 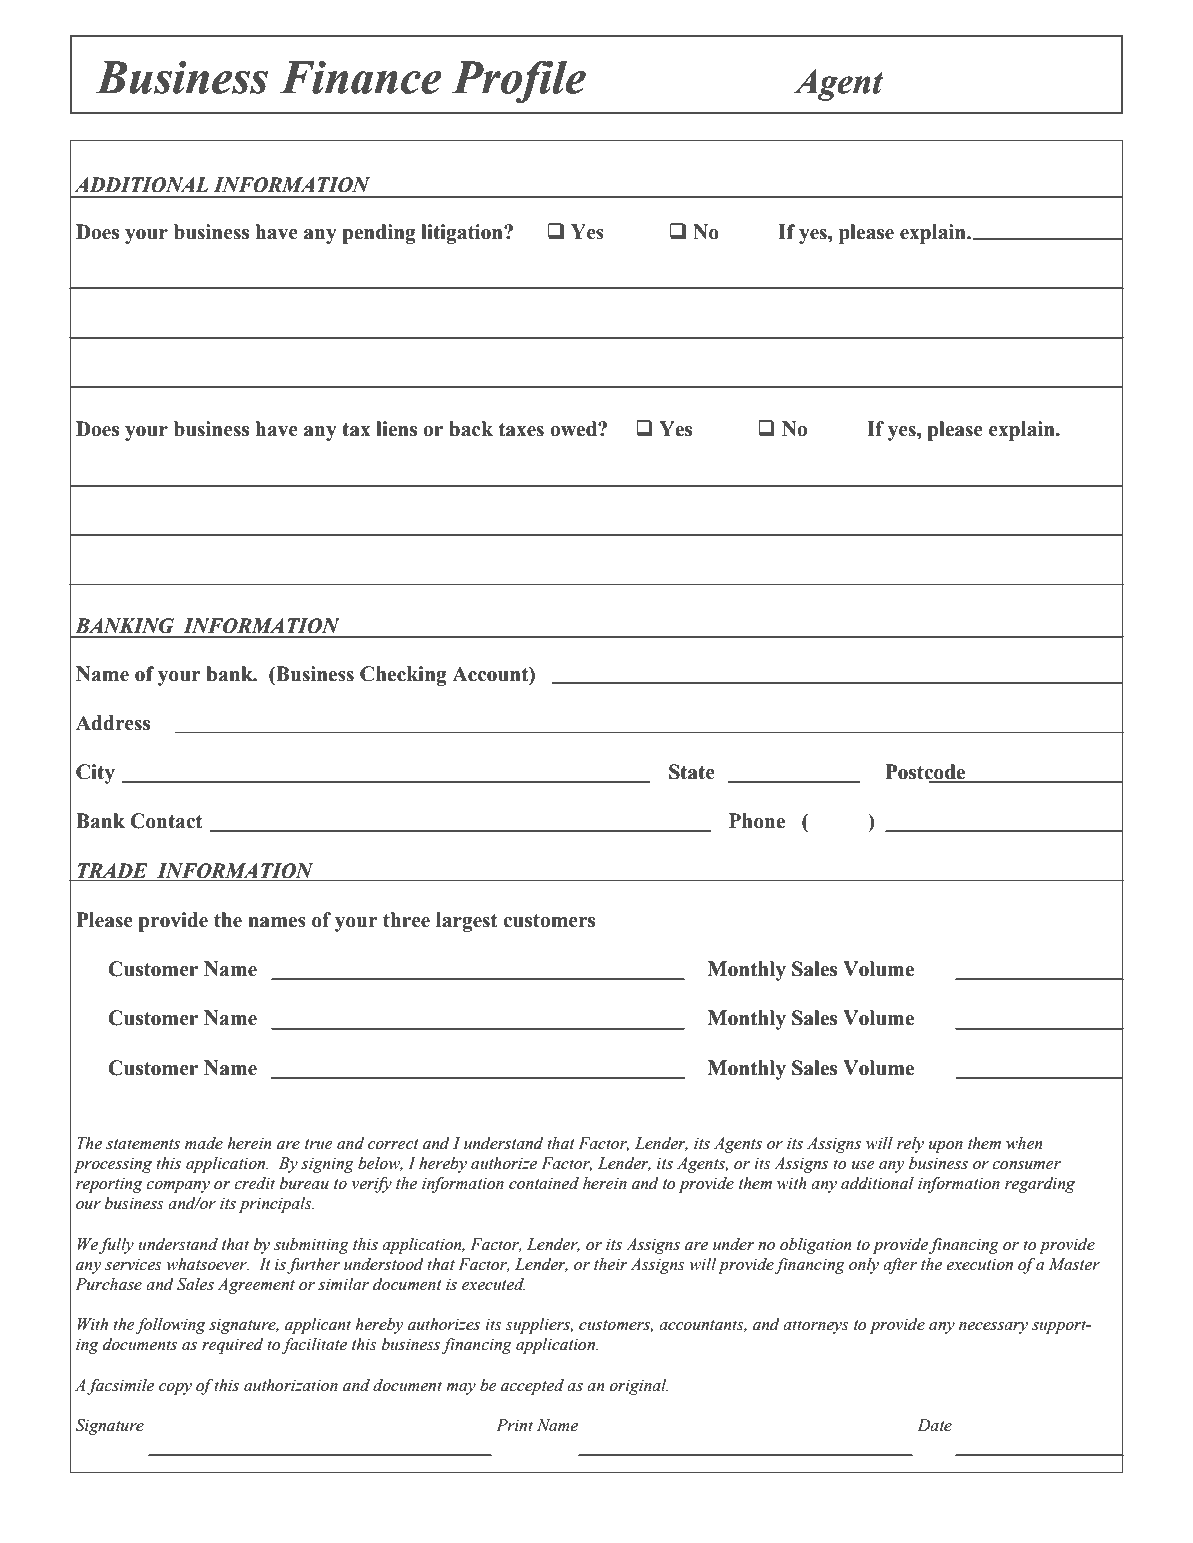 What do you see at coordinates (471, 429) in the screenshot?
I see `back` at bounding box center [471, 429].
